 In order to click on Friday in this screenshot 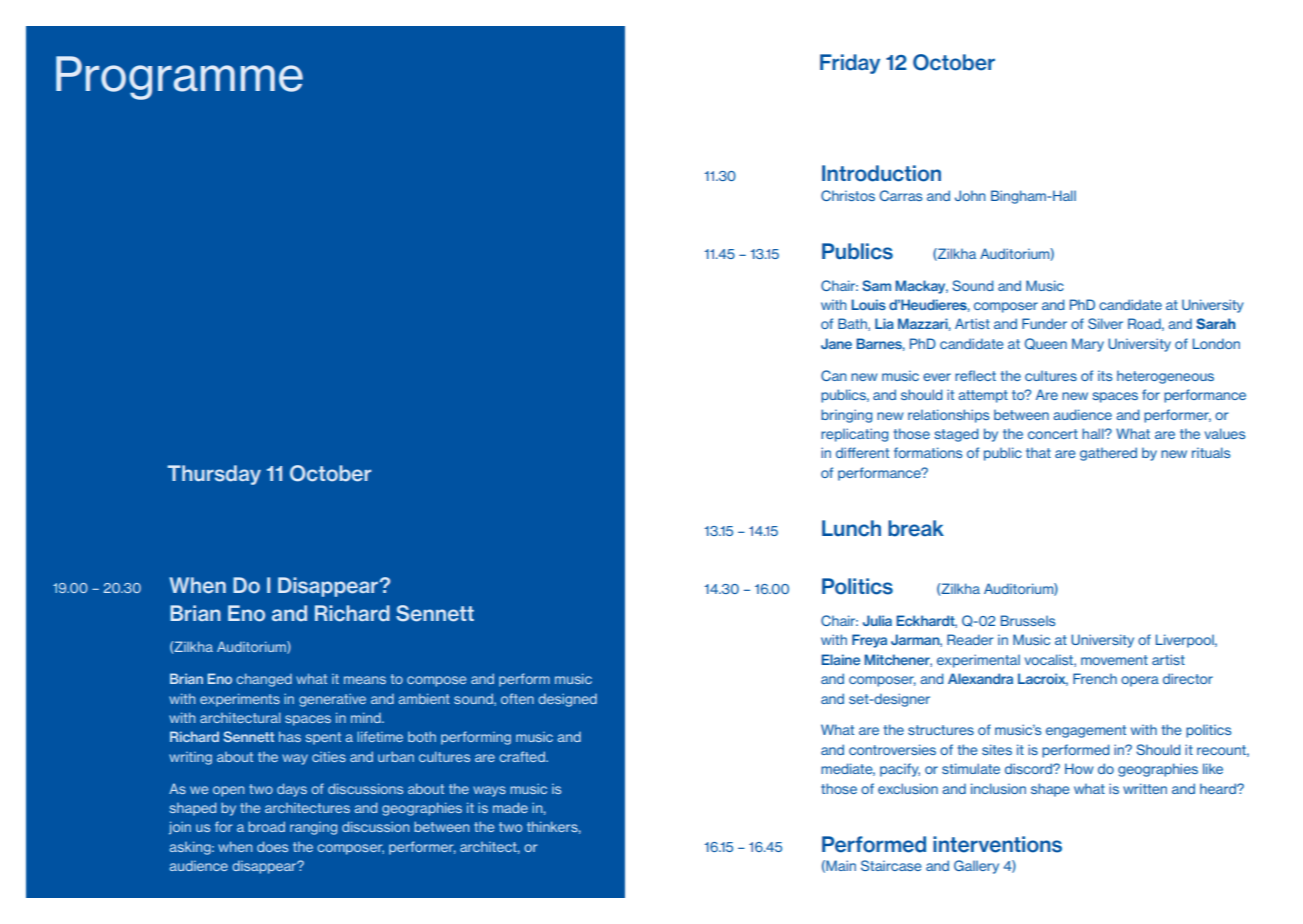, I will do `click(850, 64)`.
